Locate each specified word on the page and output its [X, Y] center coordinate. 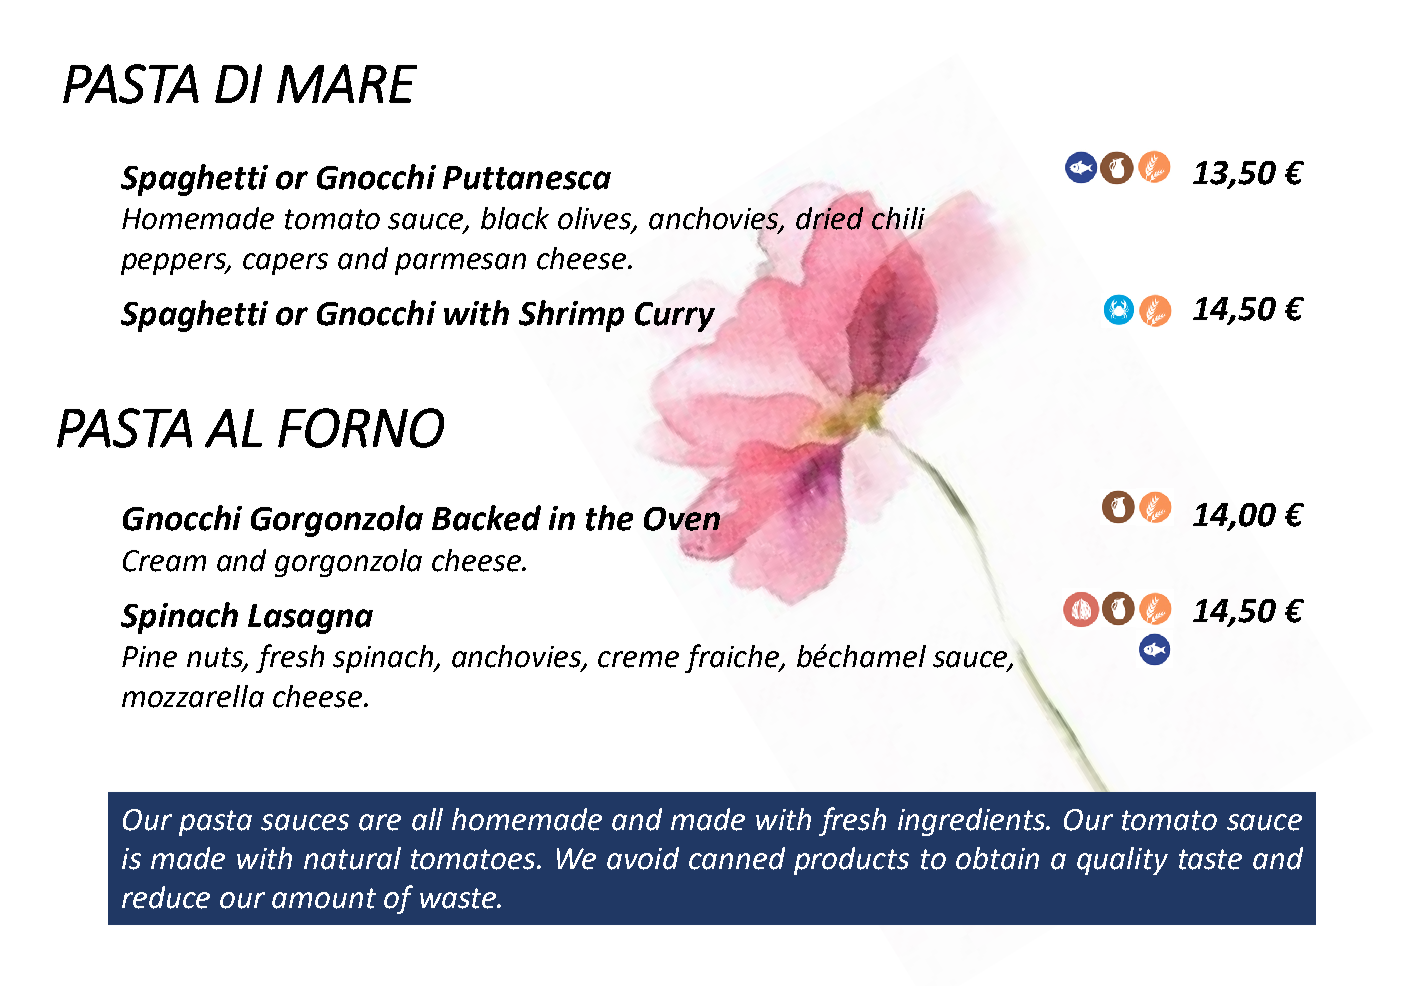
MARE [347, 83]
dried [829, 218]
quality [1122, 861]
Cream [164, 561]
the [609, 518]
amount [324, 898]
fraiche [733, 658]
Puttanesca [527, 178]
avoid [643, 858]
